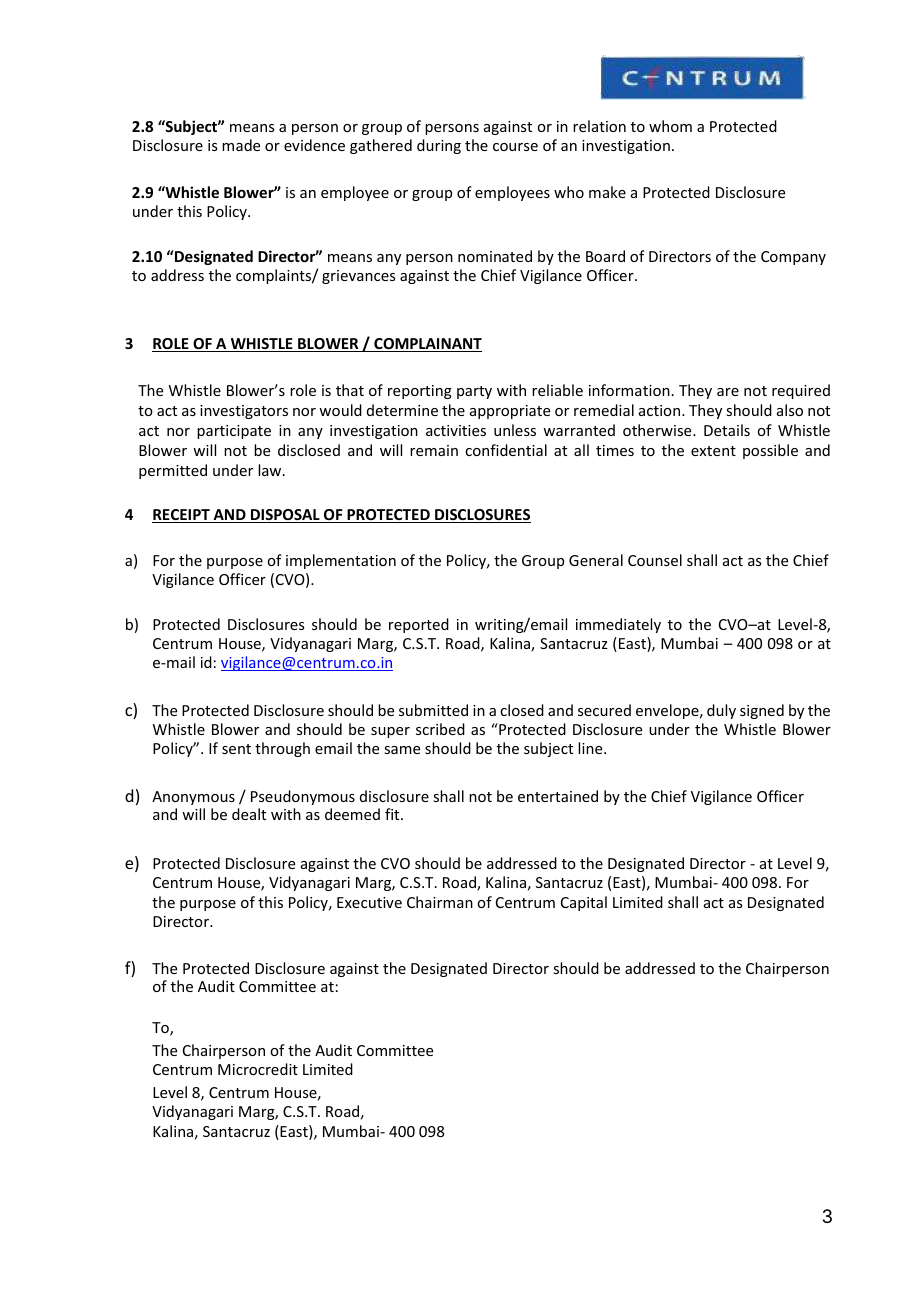  What do you see at coordinates (258, 1069) in the document?
I see `Microcredit` at bounding box center [258, 1069].
